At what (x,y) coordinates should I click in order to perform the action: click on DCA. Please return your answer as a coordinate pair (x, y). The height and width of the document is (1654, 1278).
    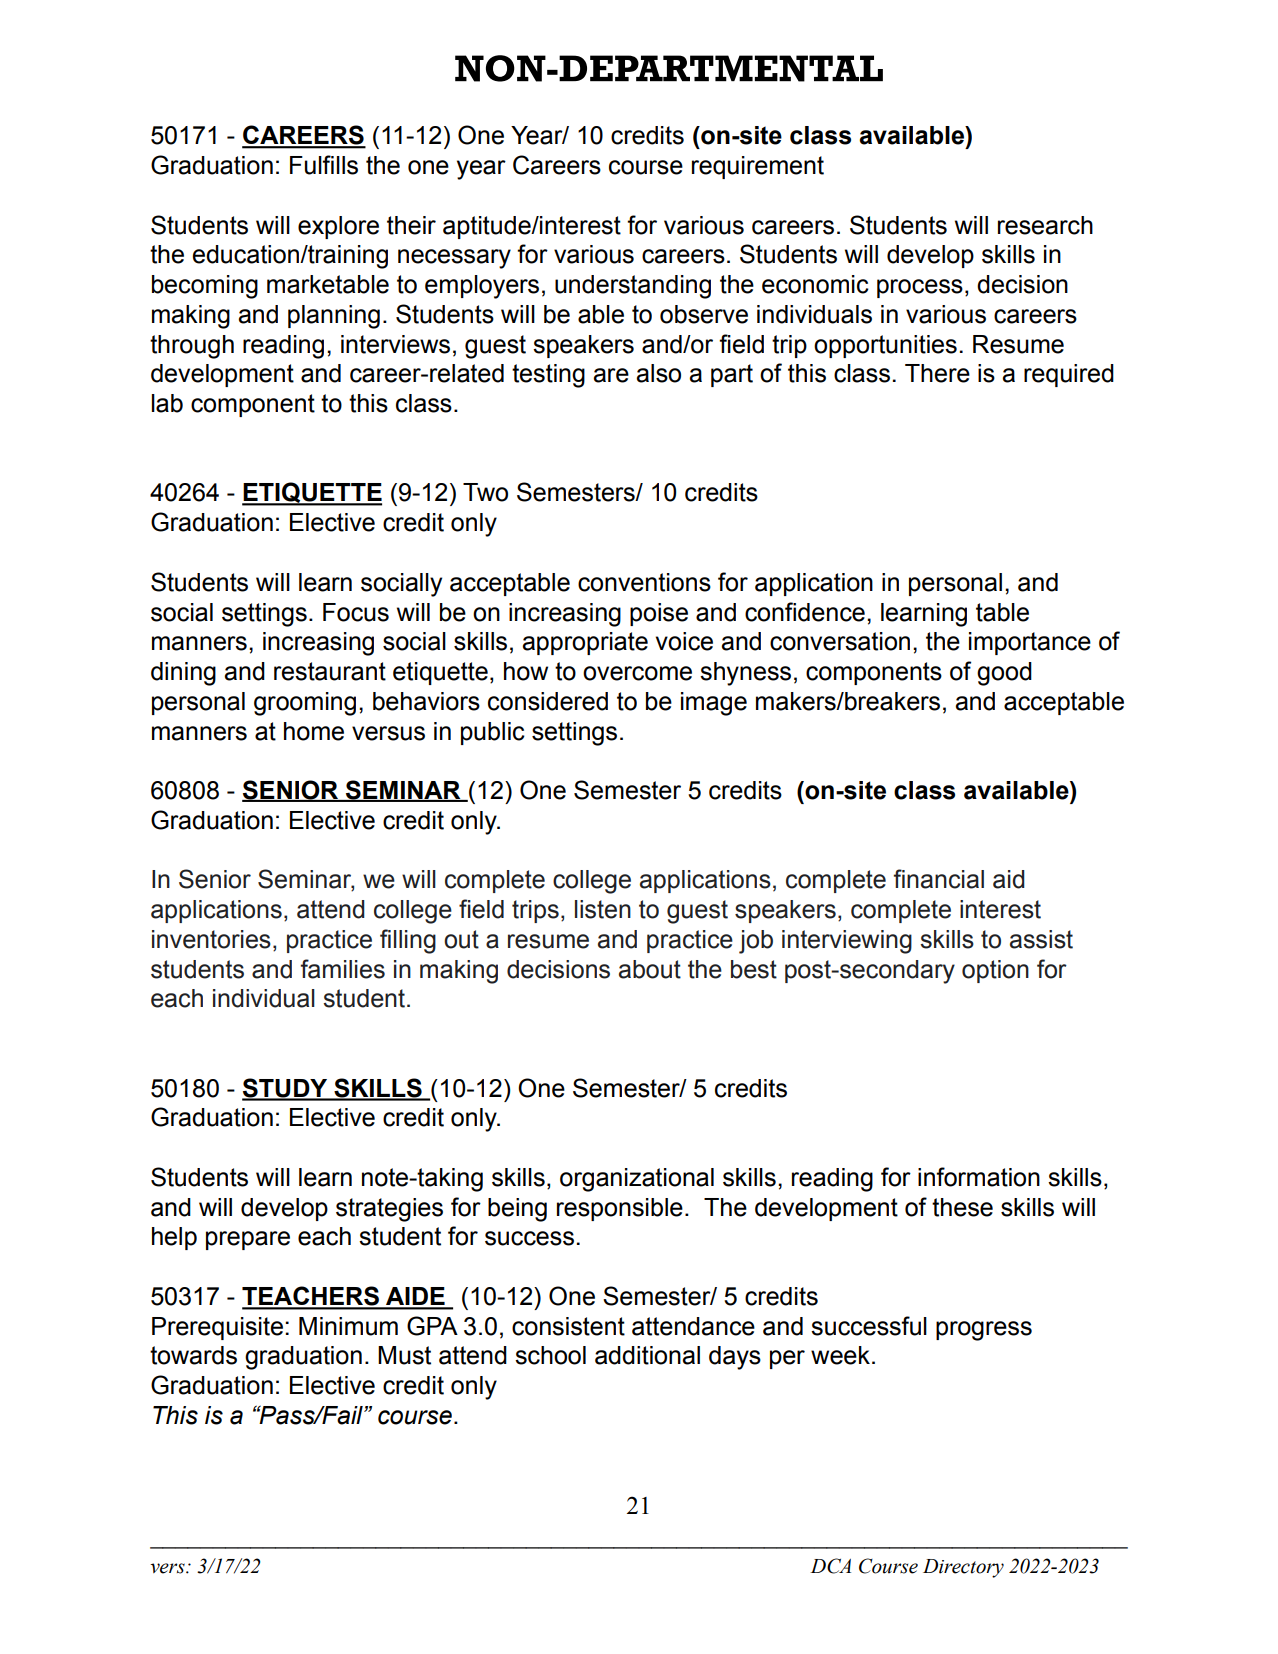
    Looking at the image, I should click on (830, 1566).
